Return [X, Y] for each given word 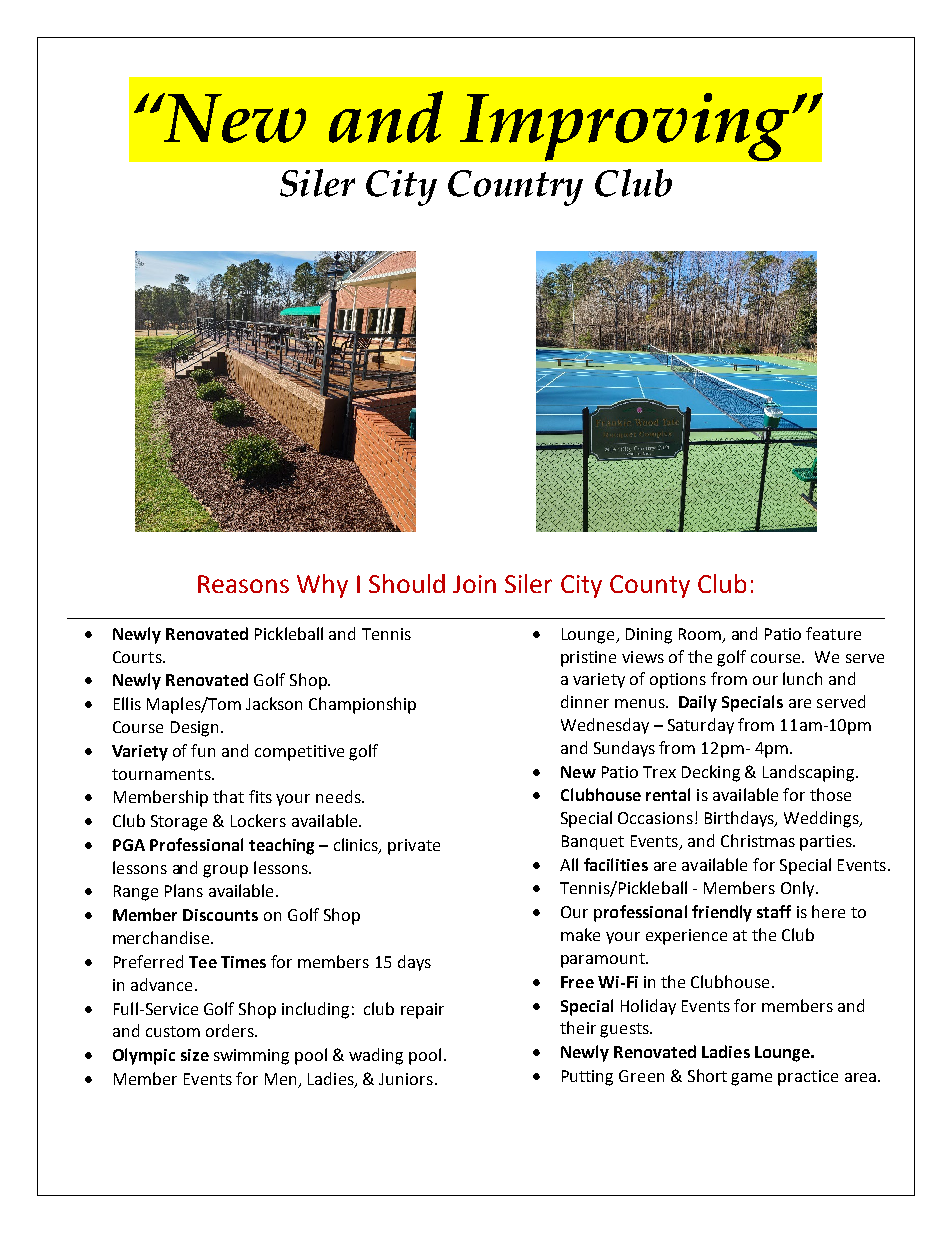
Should [407, 583]
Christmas [758, 840]
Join [474, 584]
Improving [624, 127]
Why [322, 586]
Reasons [243, 584]
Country [515, 188]
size [195, 1055]
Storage [179, 823]
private [414, 847]
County [650, 586]
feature [833, 633]
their [578, 1027]
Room [700, 634]
